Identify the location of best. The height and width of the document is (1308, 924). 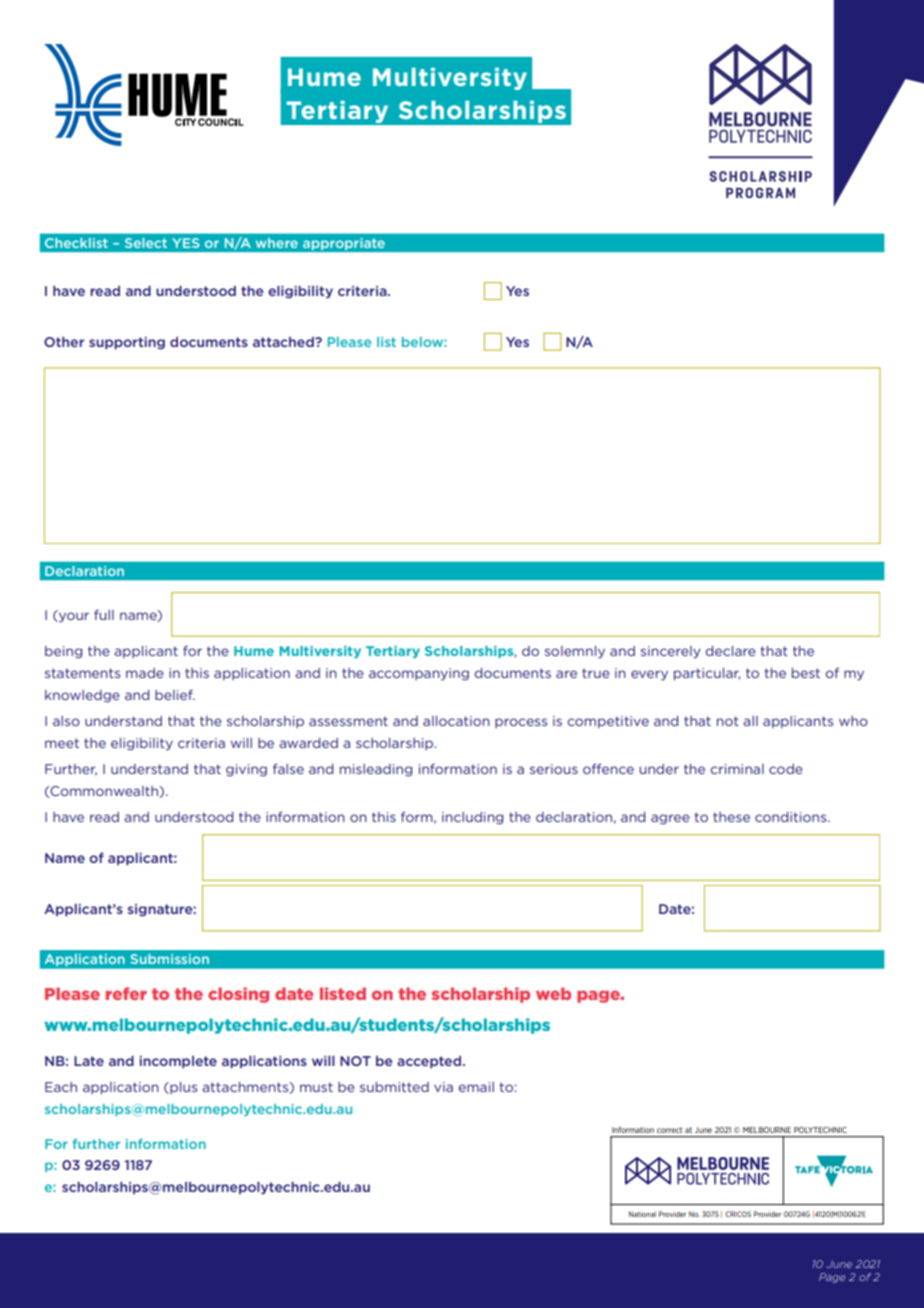
(806, 673).
